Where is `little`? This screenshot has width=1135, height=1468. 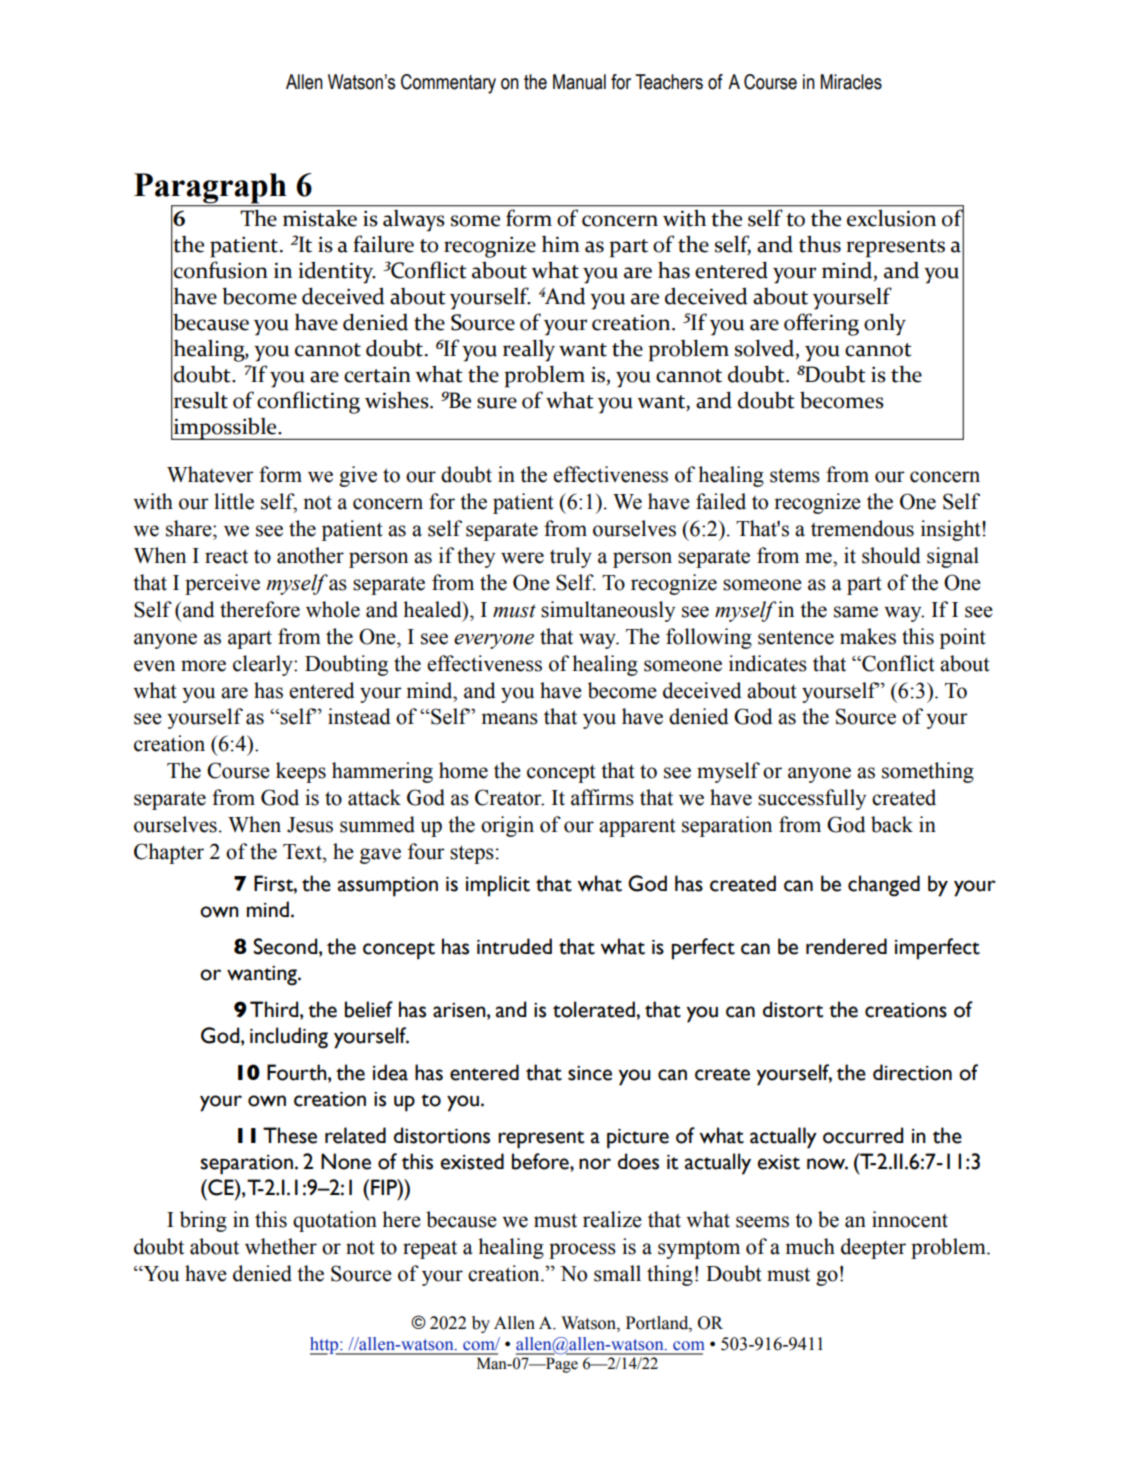
little is located at coordinates (234, 501).
